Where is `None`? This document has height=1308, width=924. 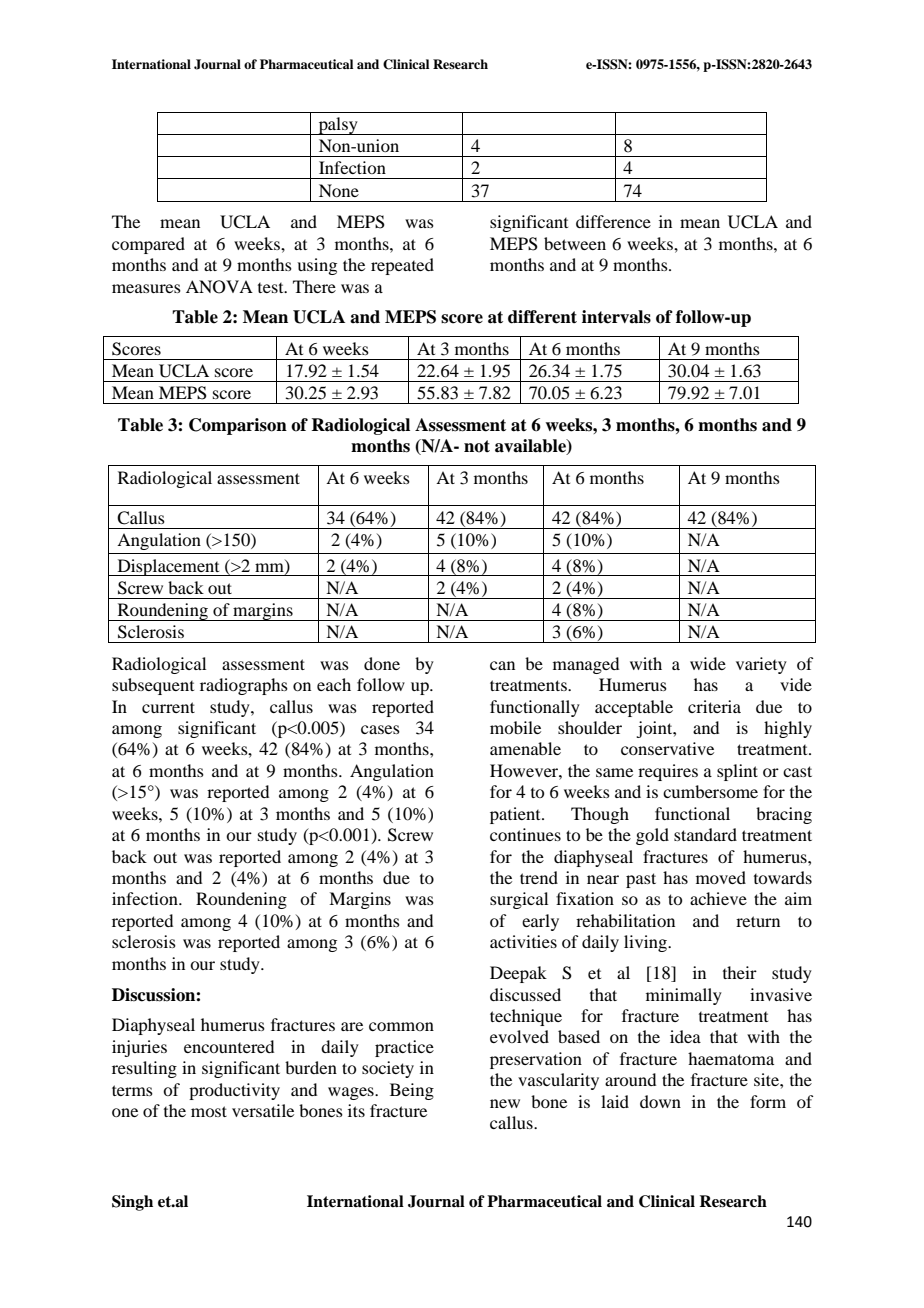 None is located at coordinates (339, 190).
